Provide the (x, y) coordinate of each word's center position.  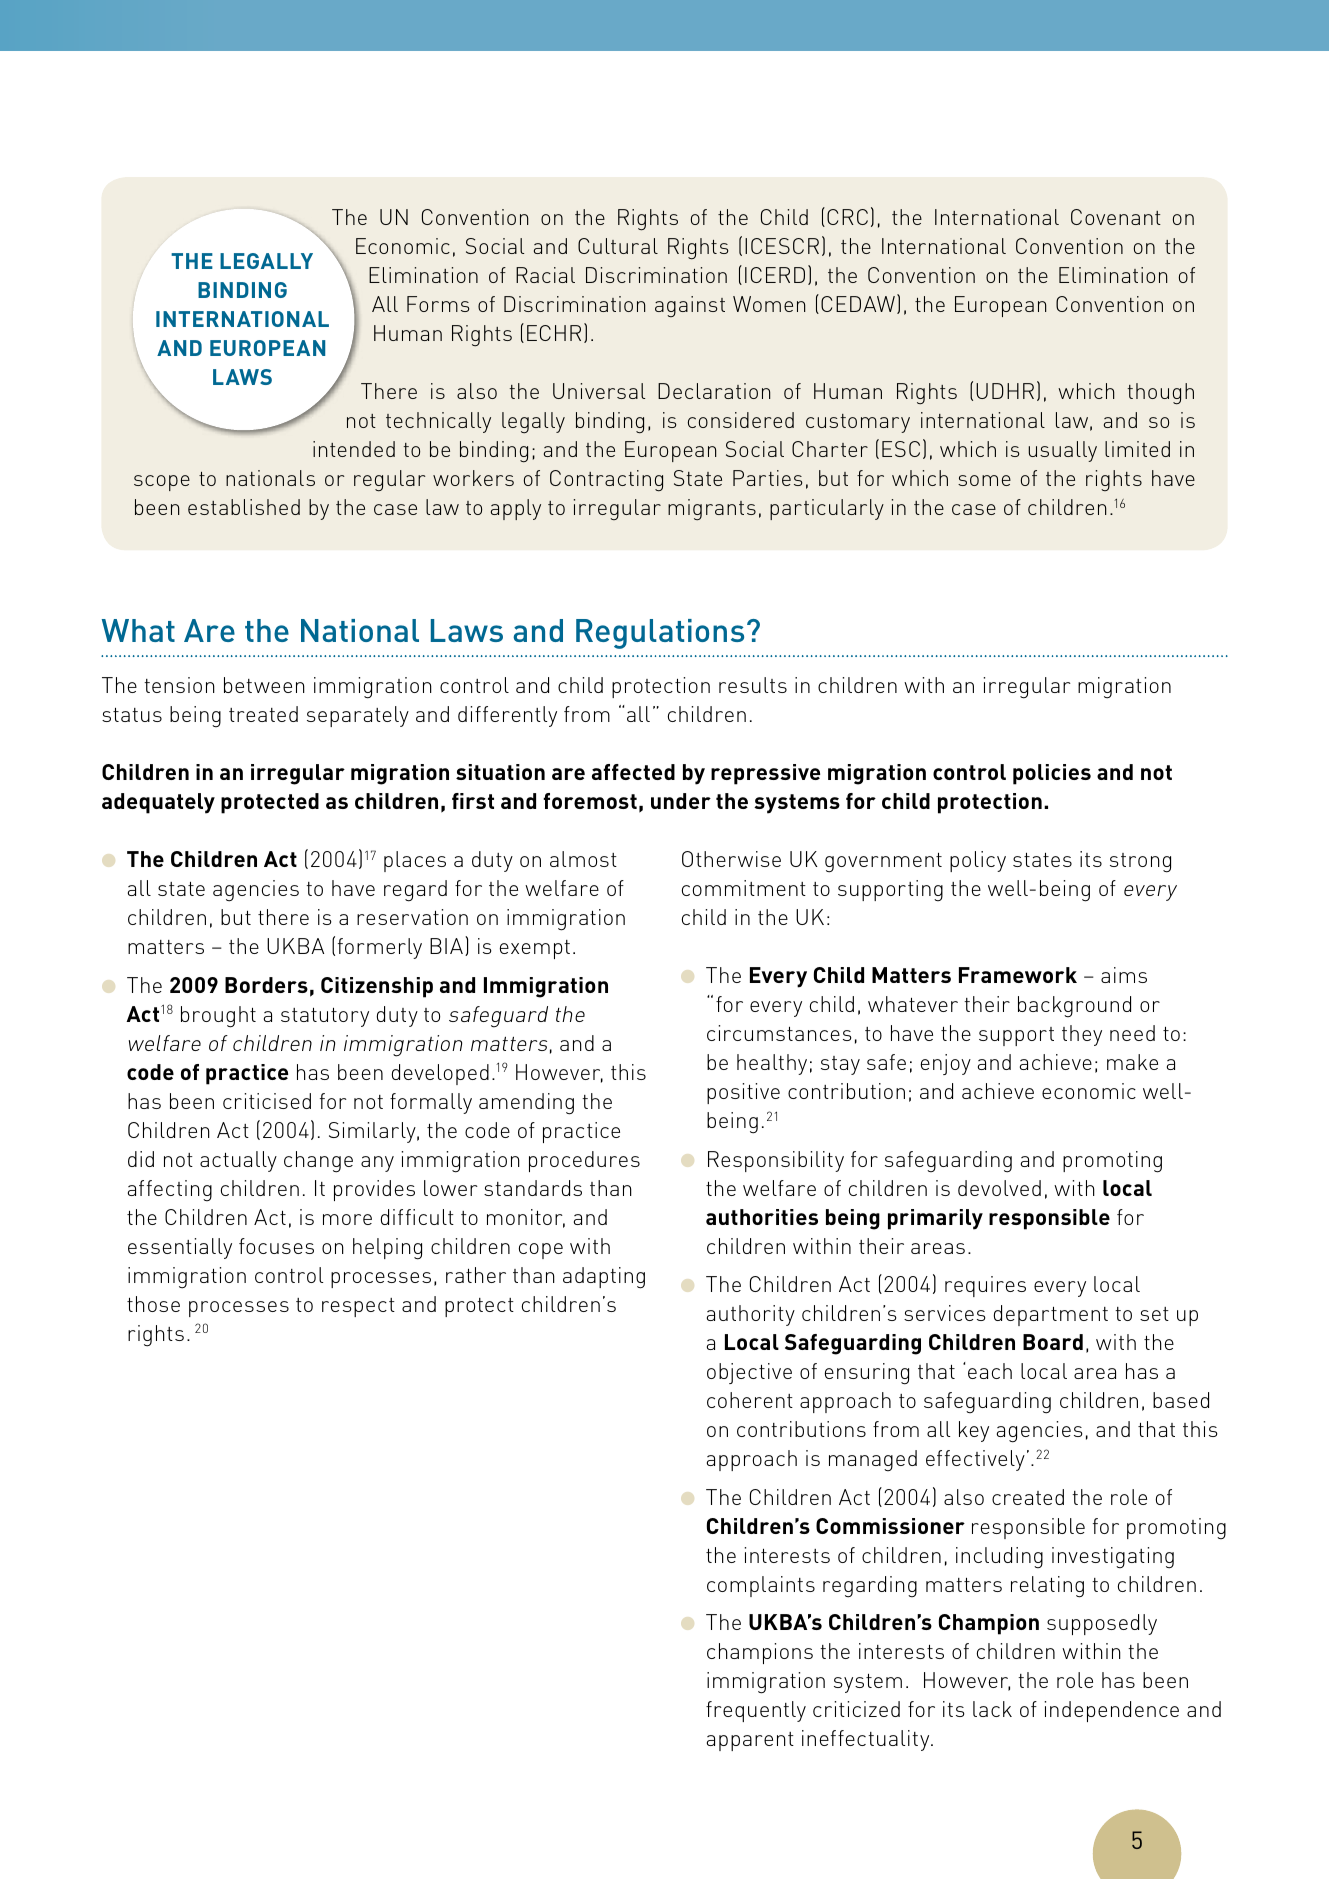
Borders (266, 985)
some (984, 480)
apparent (750, 1741)
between (264, 685)
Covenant (1116, 217)
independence (1111, 1711)
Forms (438, 304)
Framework (1018, 975)
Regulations (660, 634)
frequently (756, 1711)
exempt (535, 949)
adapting (604, 1278)
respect (358, 1307)
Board (1053, 1342)
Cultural (618, 246)
